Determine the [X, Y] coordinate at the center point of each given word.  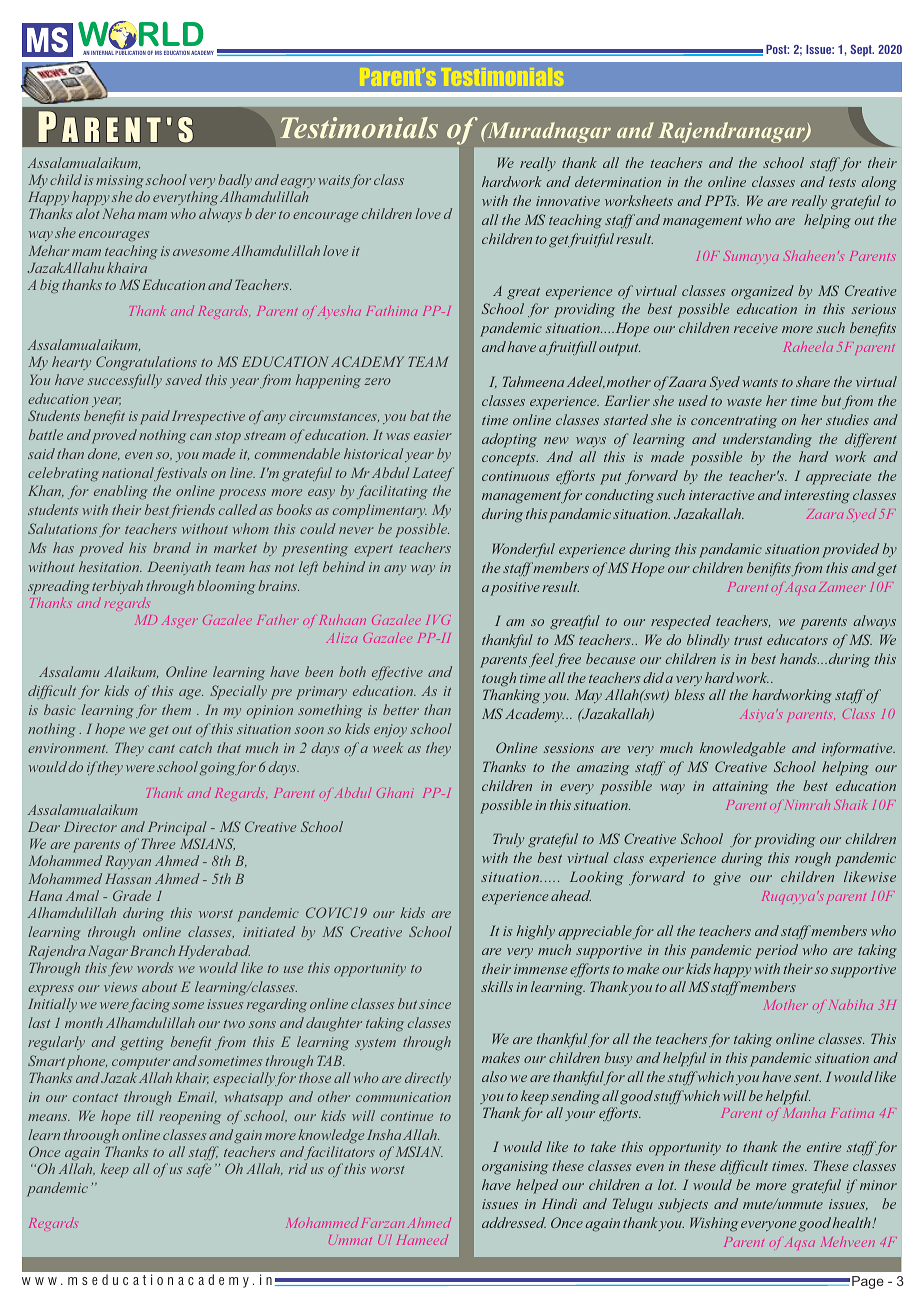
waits [334, 181]
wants [760, 382]
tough [499, 679]
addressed [514, 1222]
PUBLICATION [129, 52]
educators [797, 639]
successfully [125, 381]
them [176, 709]
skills [497, 986]
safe [199, 1170]
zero [377, 381]
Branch [152, 950]
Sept [862, 50]
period [776, 951]
